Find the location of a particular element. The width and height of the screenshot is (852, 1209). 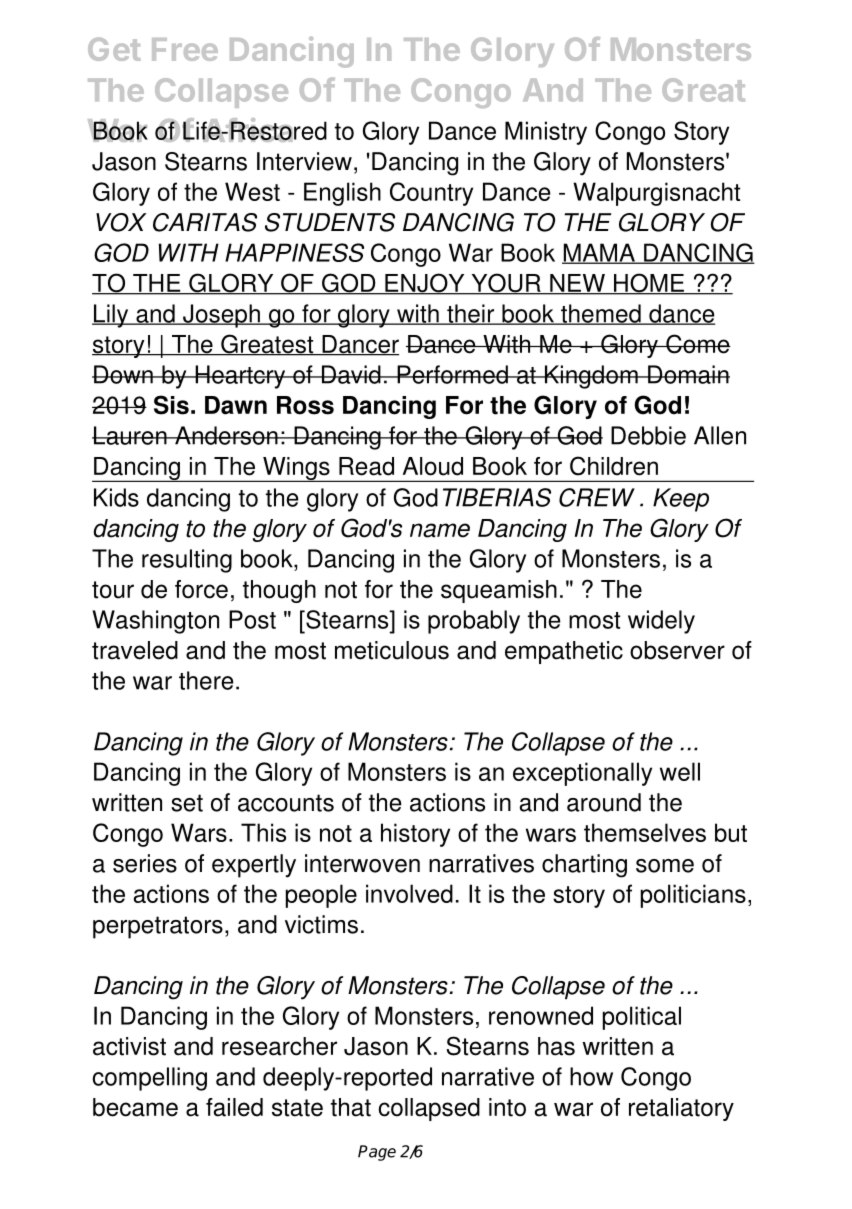

involved is located at coordinates (409, 893).
